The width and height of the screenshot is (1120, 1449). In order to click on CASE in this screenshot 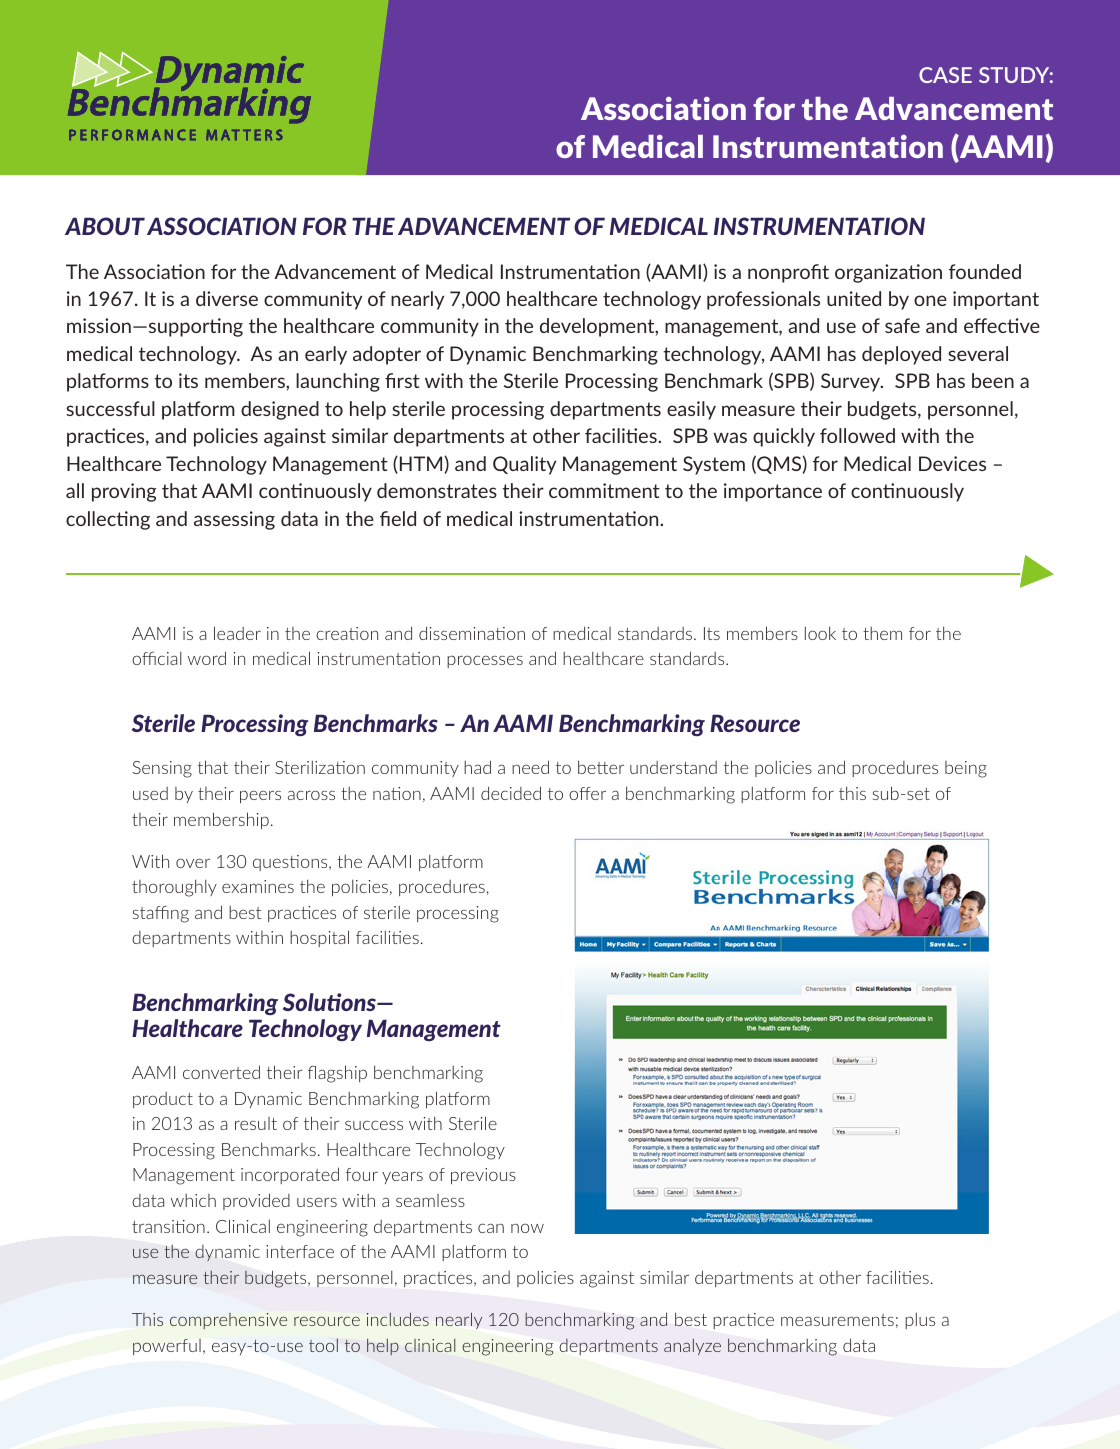, I will do `click(945, 75)`.
